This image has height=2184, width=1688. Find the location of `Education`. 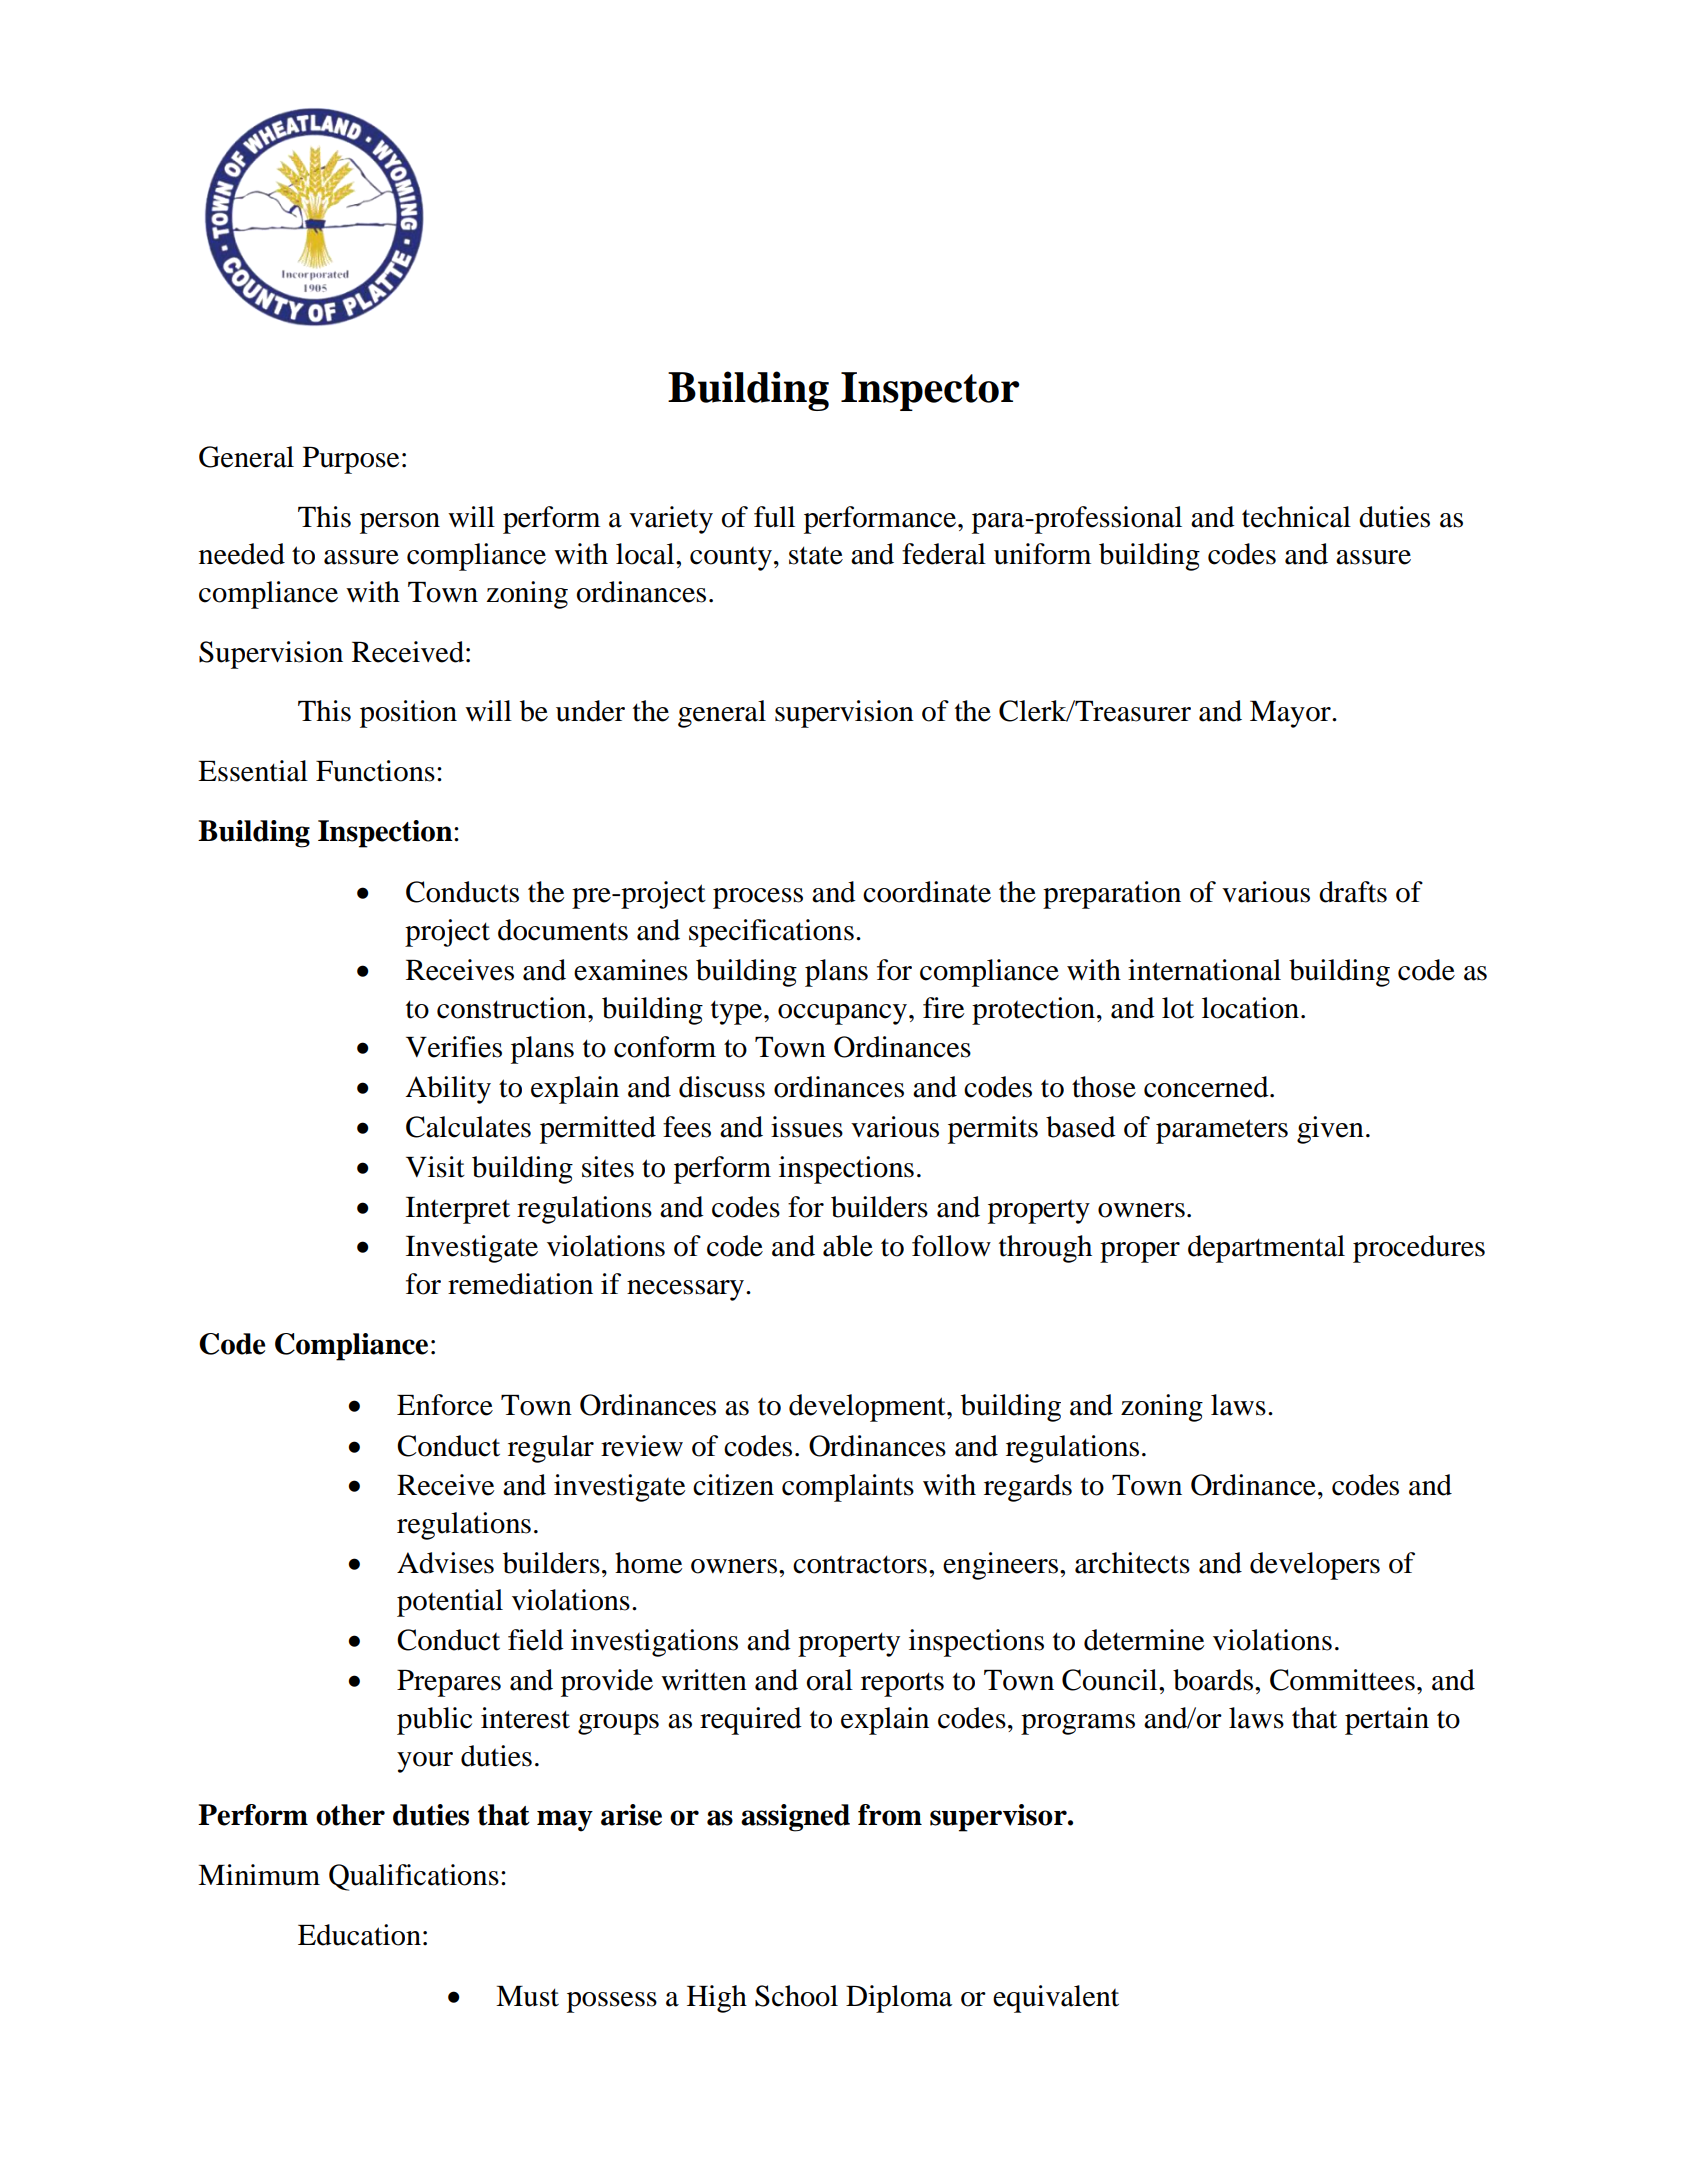

Education is located at coordinates (359, 1935).
